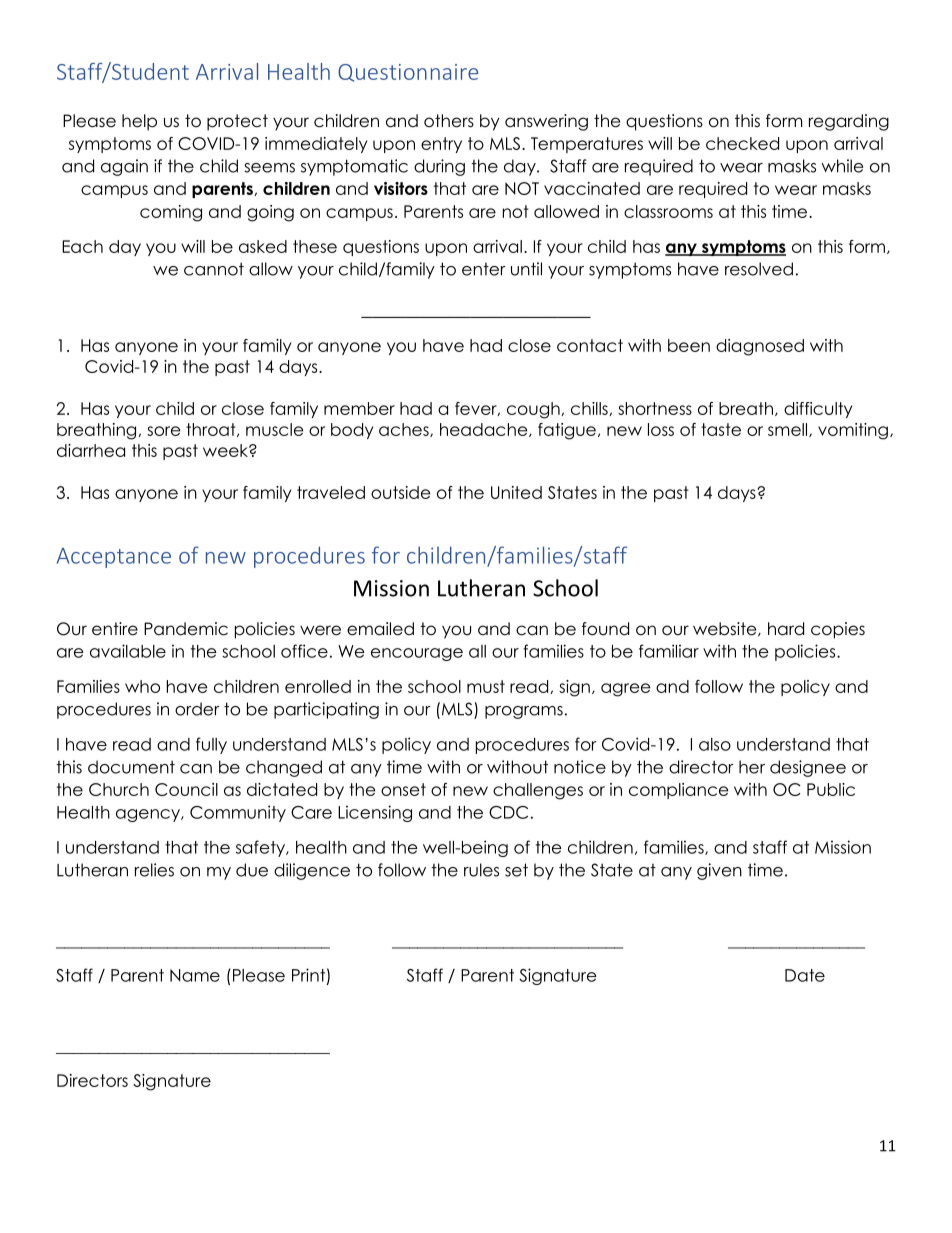 The height and width of the document is (1233, 952). Describe the element at coordinates (481, 870) in the document. I see `rules` at that location.
